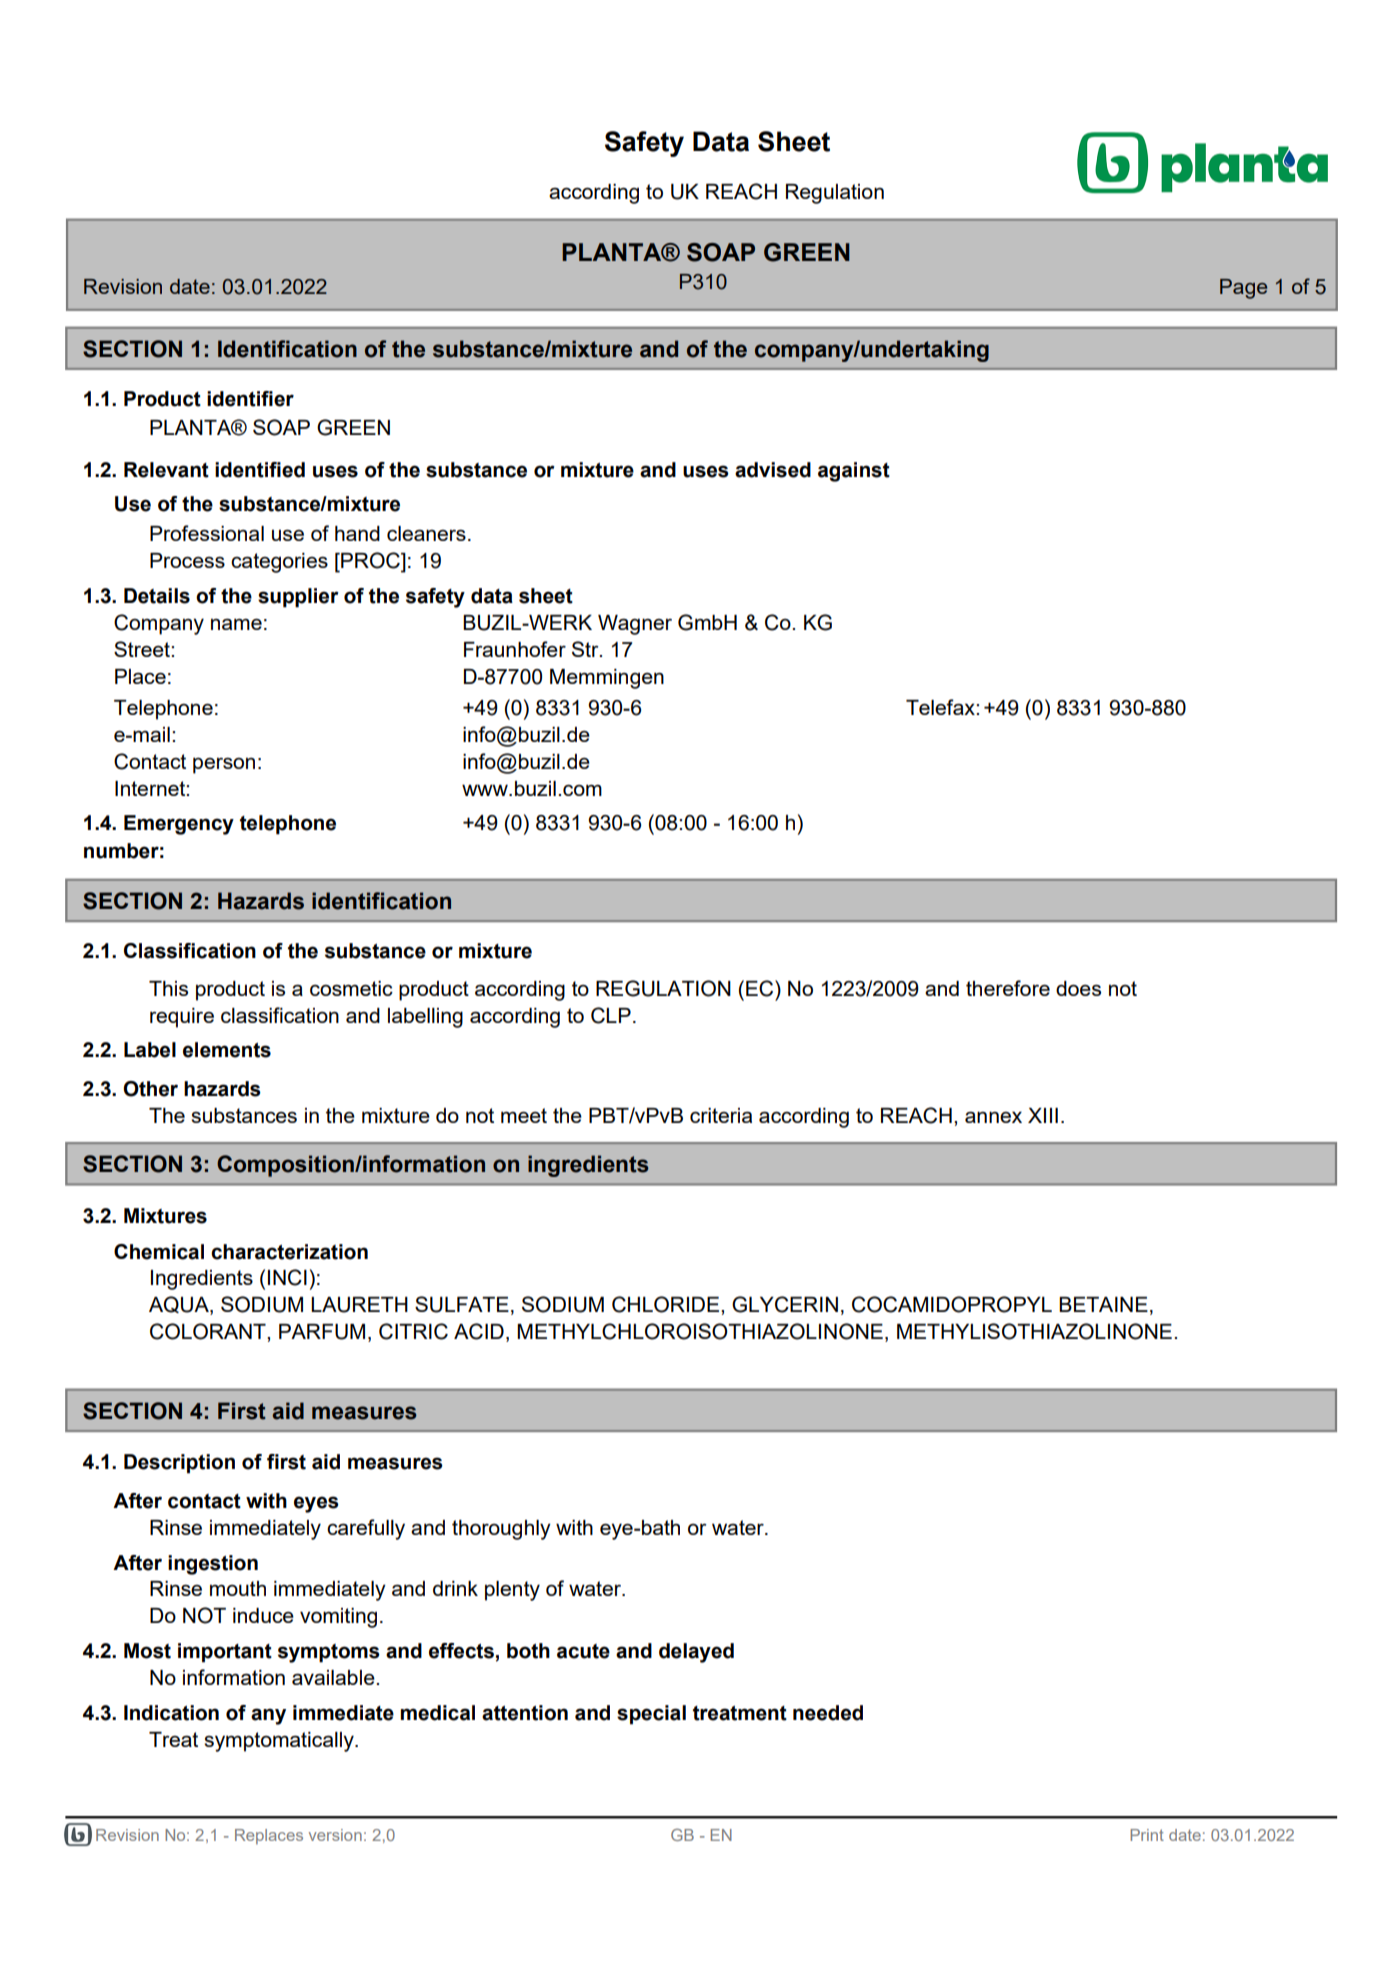  I want to click on identifier, so click(250, 399).
